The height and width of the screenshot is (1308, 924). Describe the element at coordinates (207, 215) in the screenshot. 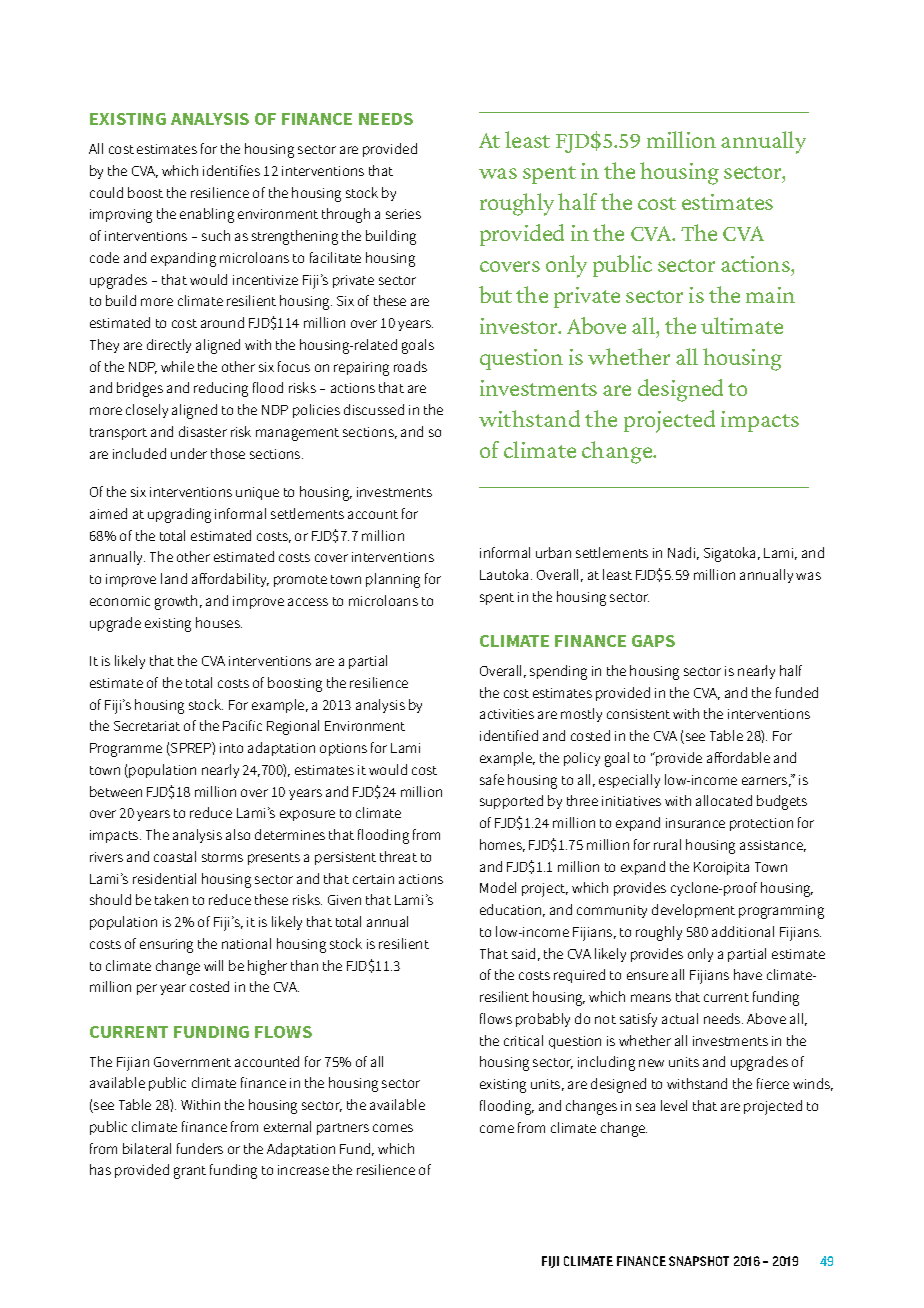

I see `enabling` at that location.
